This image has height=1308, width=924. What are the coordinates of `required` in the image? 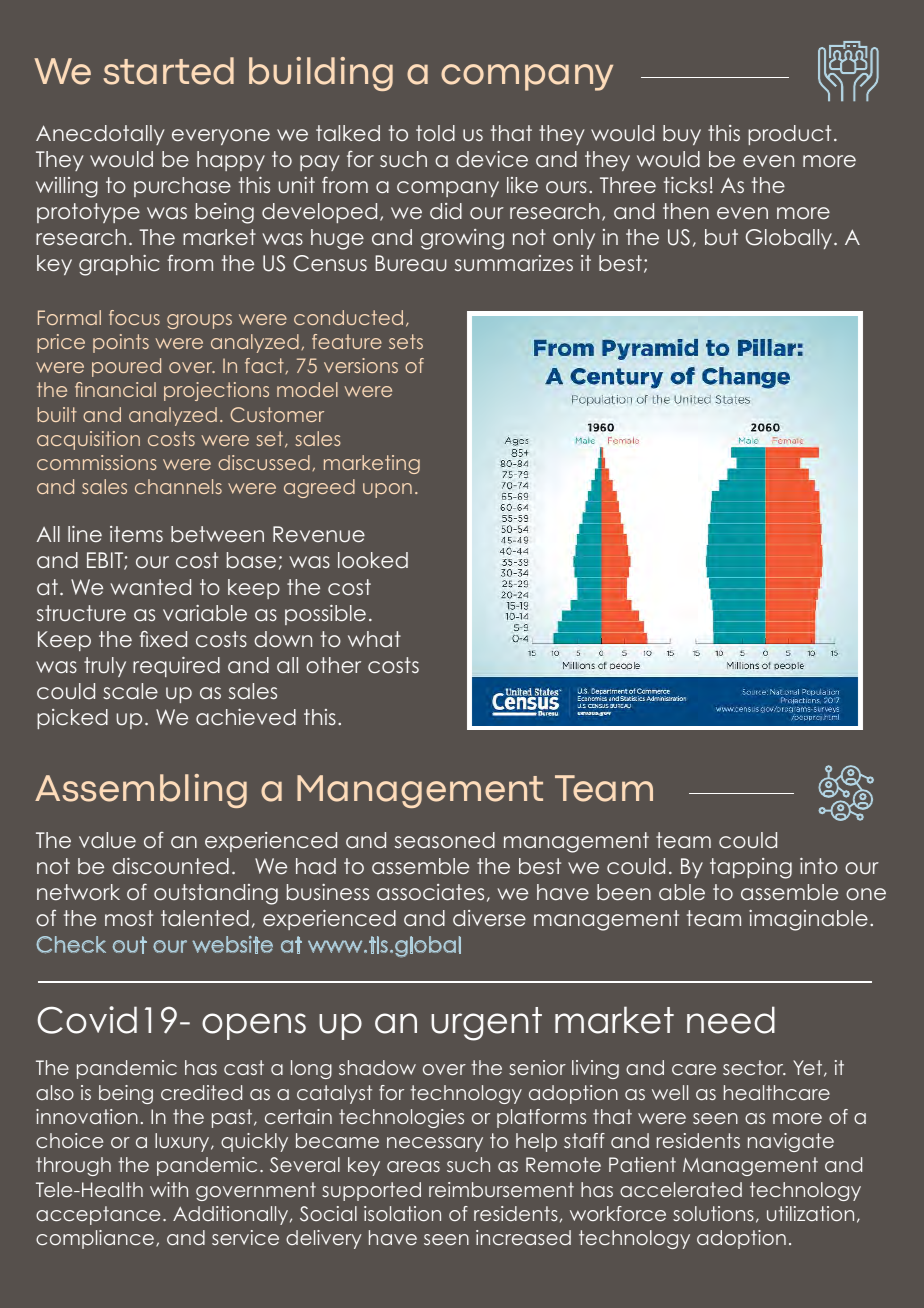 It's located at (176, 667).
